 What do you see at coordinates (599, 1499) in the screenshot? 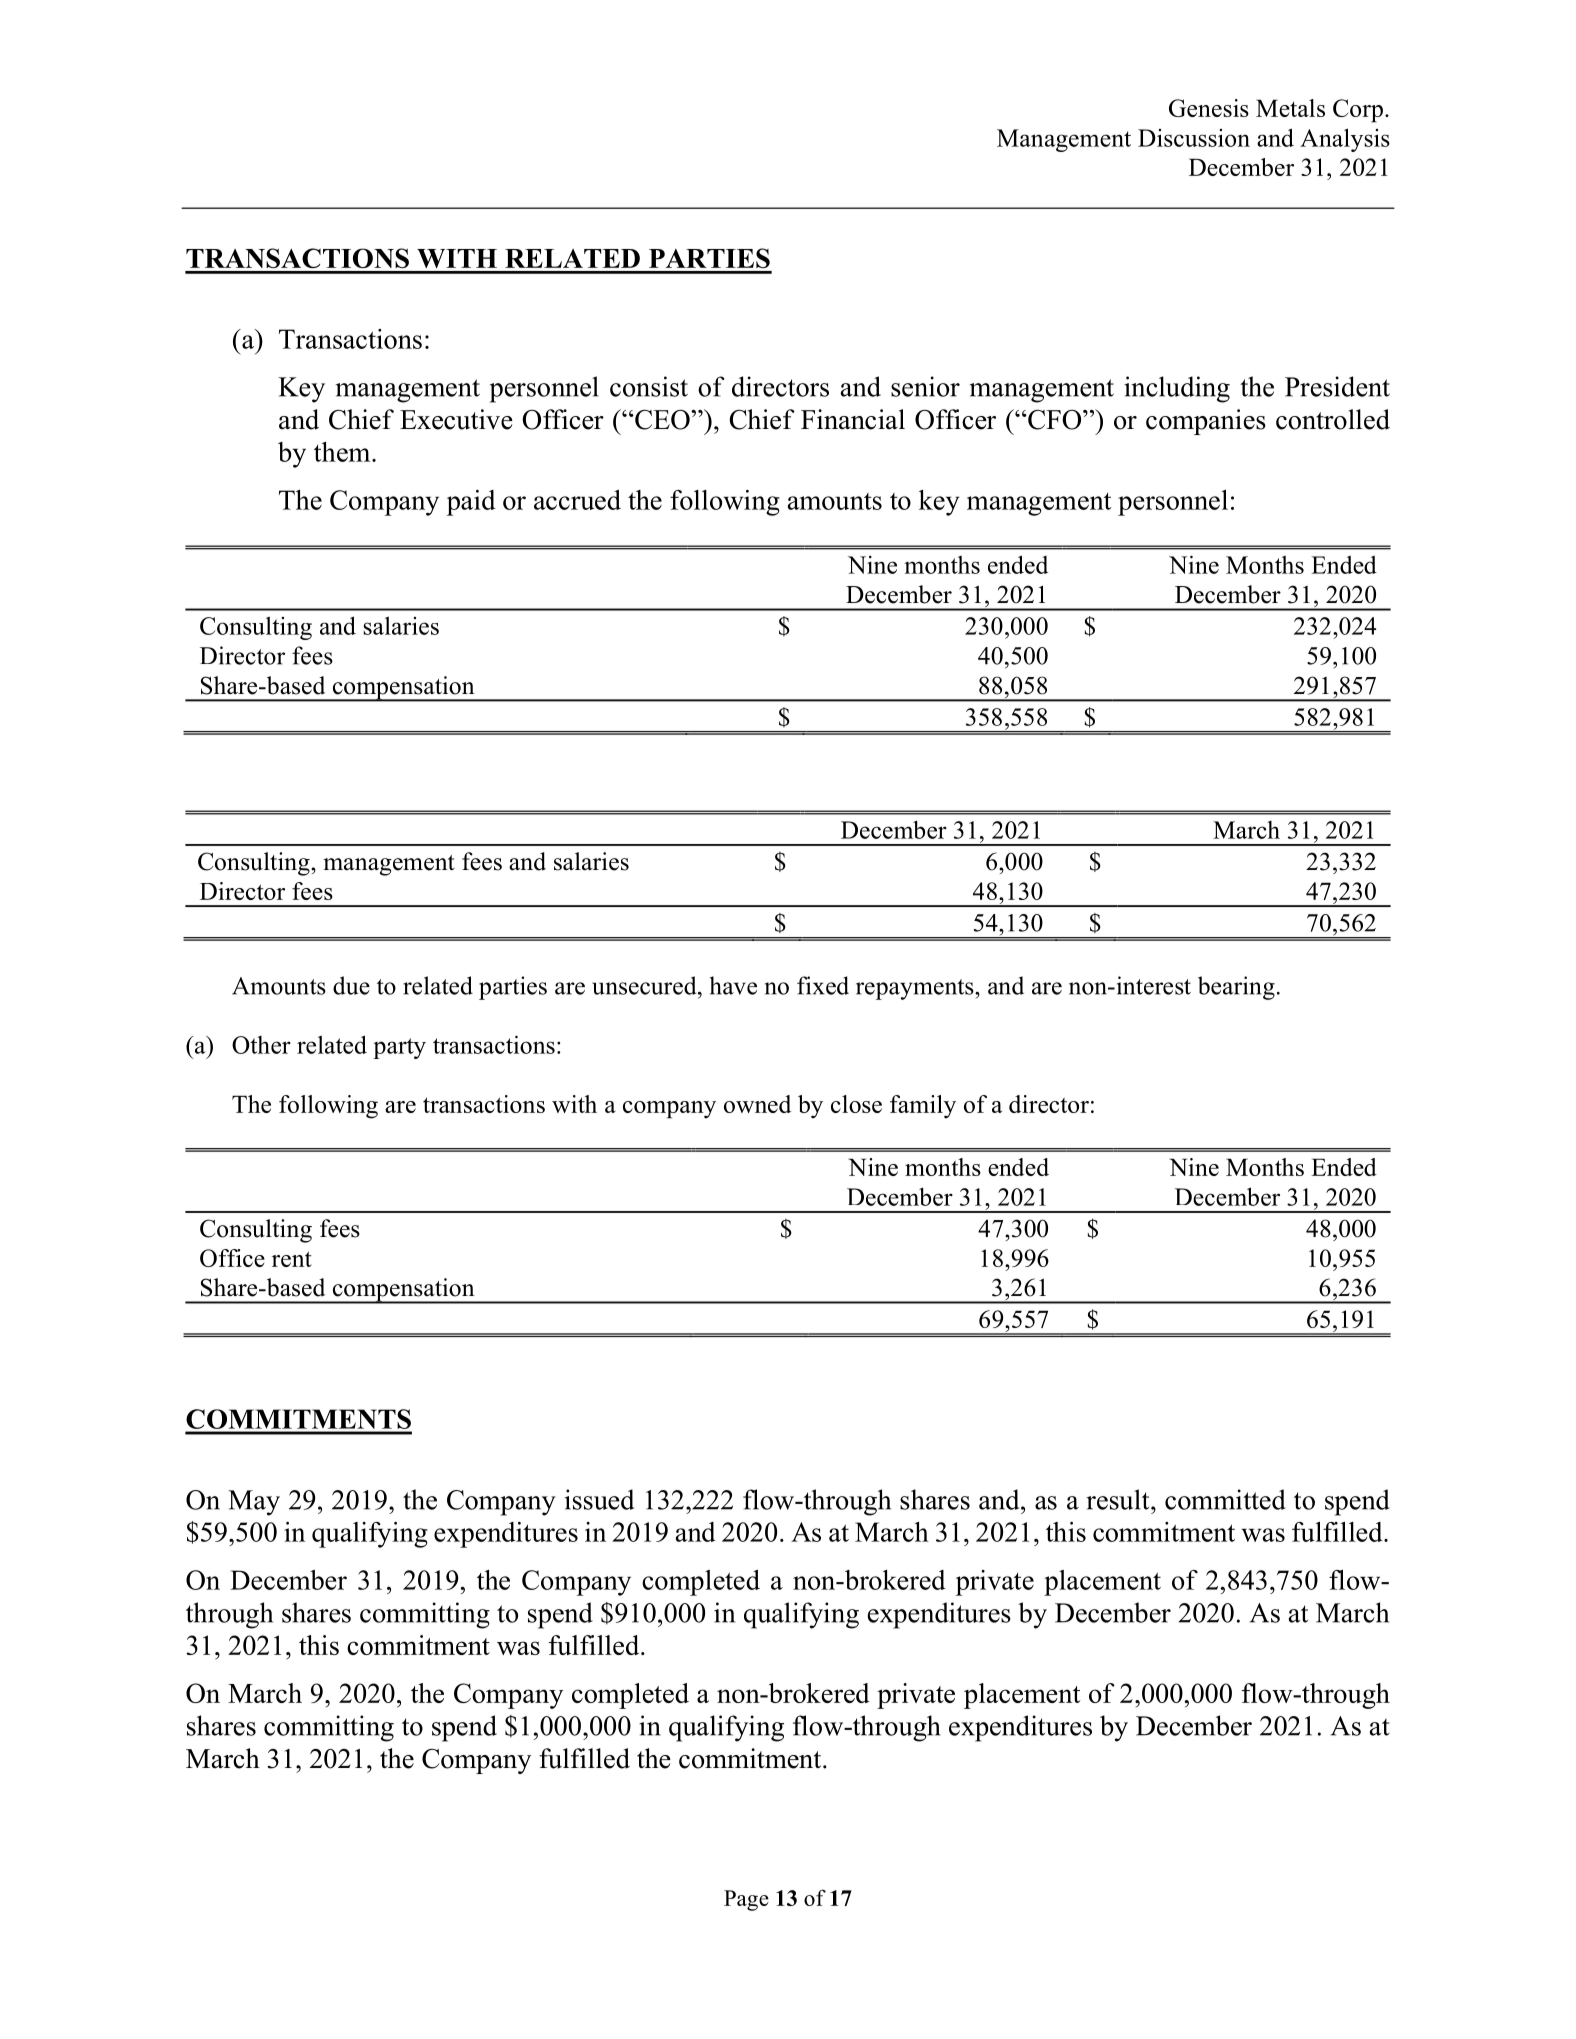
I see `issued` at bounding box center [599, 1499].
